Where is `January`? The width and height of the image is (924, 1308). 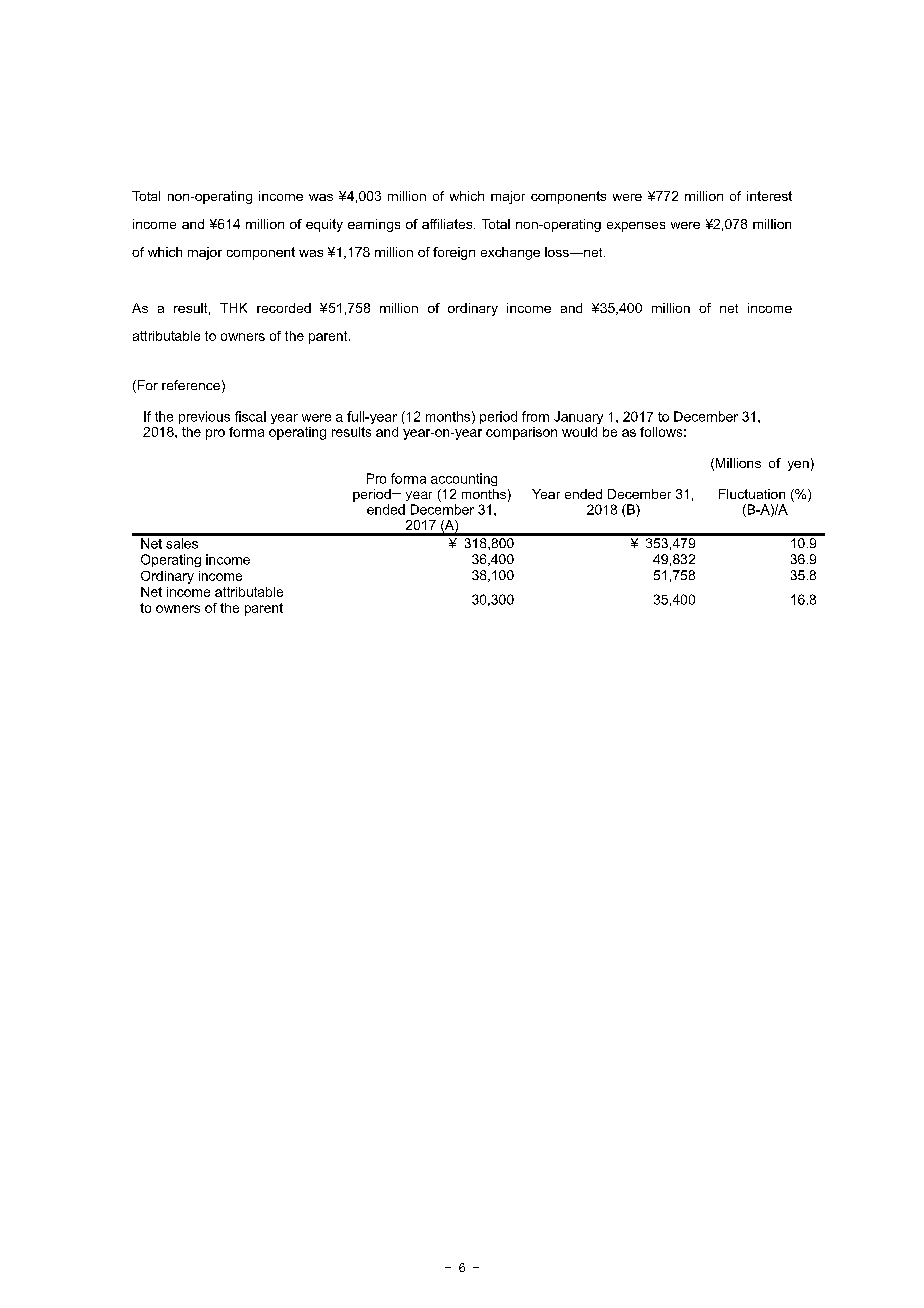 January is located at coordinates (578, 417).
